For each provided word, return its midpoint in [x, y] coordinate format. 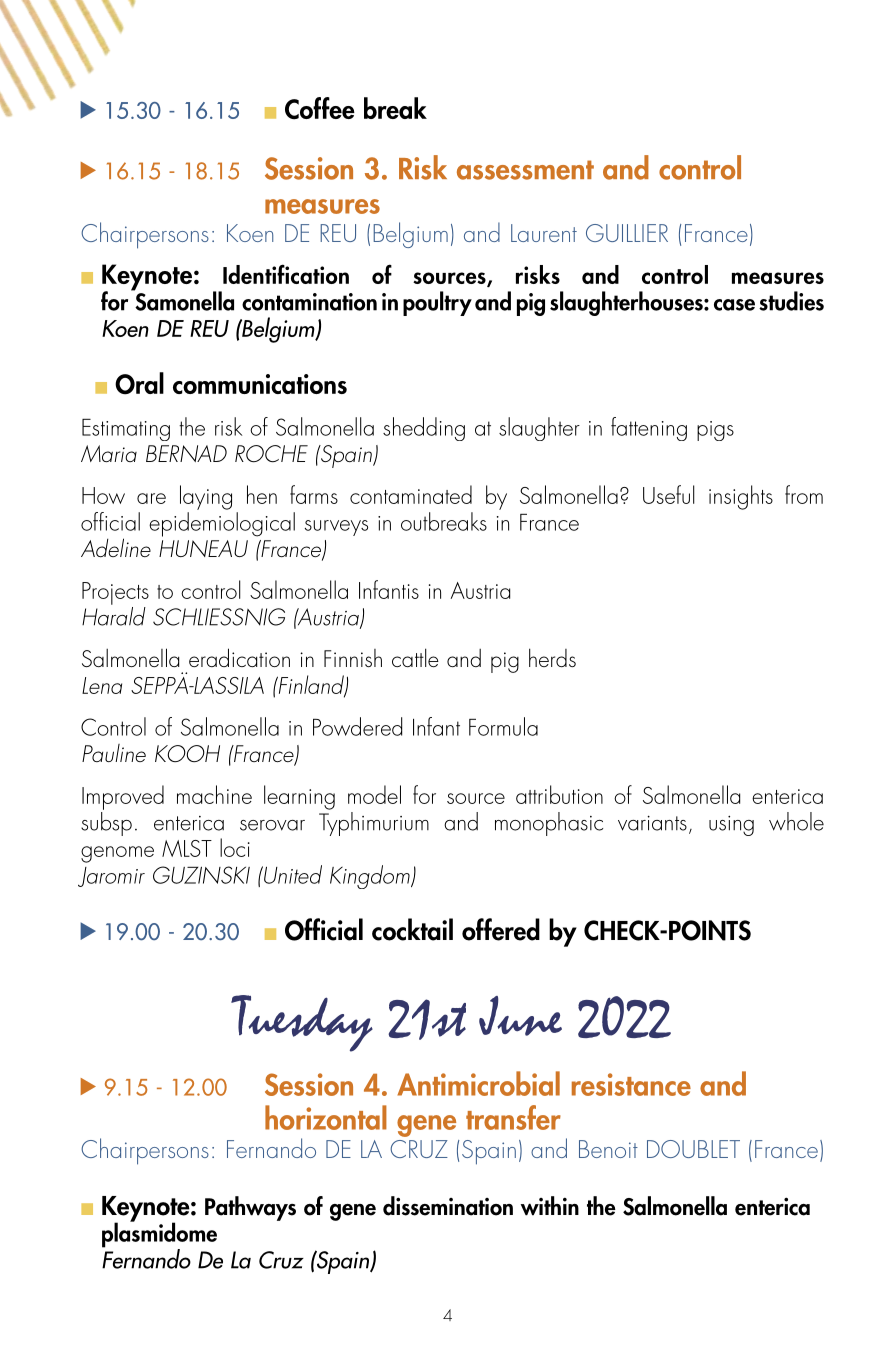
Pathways [250, 1208]
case [734, 305]
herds [552, 657]
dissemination [448, 1206]
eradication [239, 657]
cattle [415, 657]
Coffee [320, 108]
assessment [525, 170]
